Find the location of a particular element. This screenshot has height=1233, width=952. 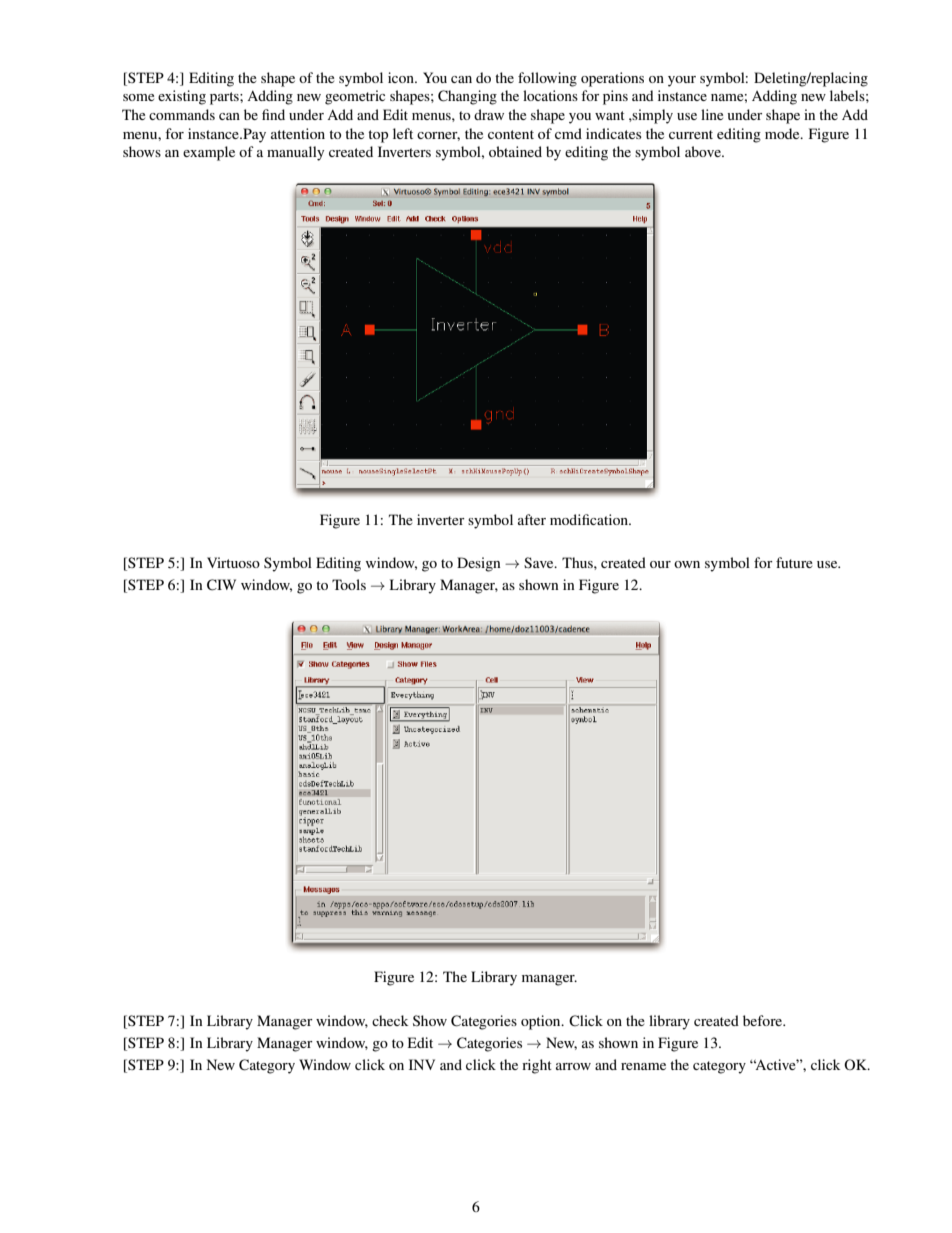

check is located at coordinates (390, 1020).
